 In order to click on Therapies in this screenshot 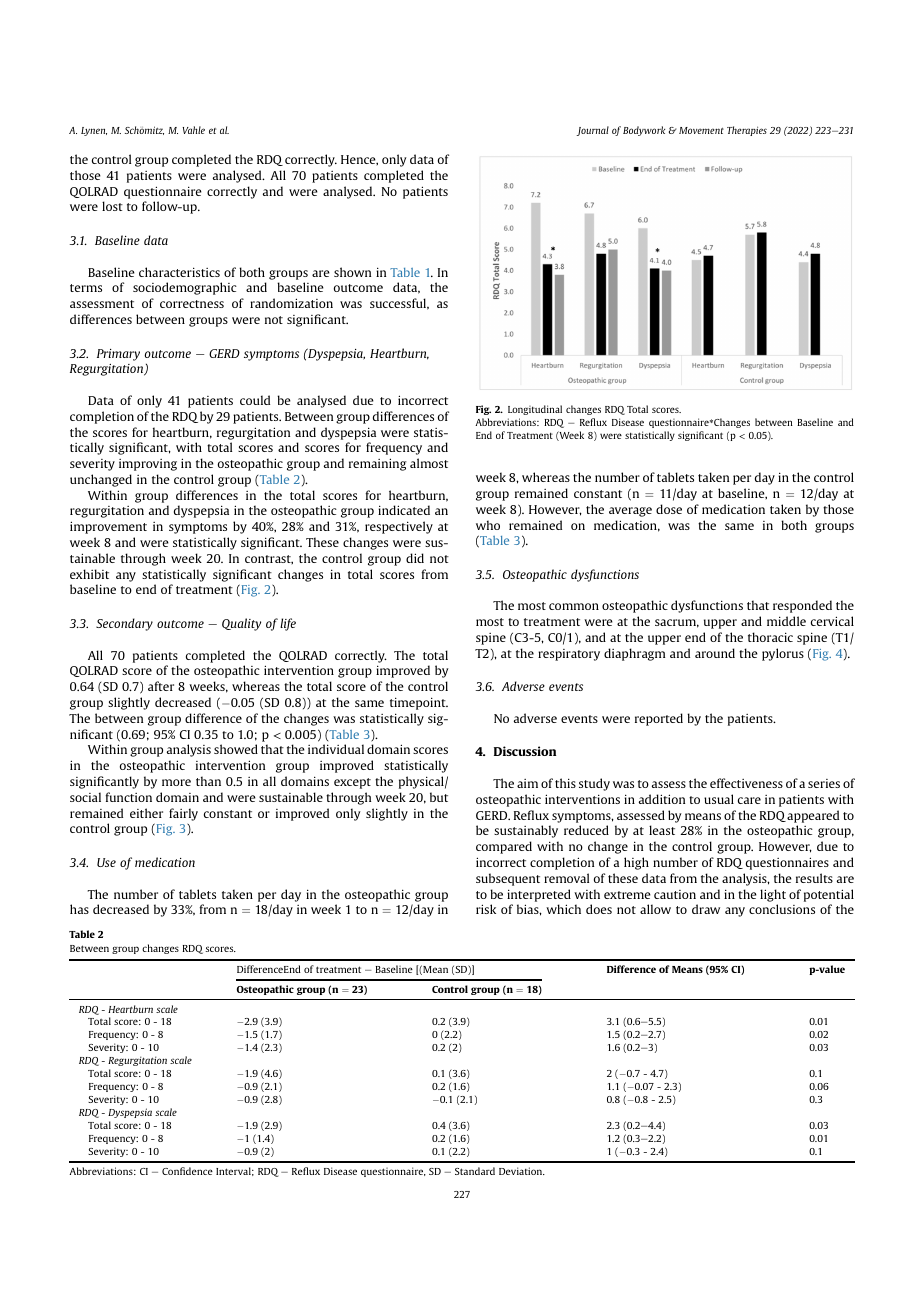, I will do `click(747, 131)`.
